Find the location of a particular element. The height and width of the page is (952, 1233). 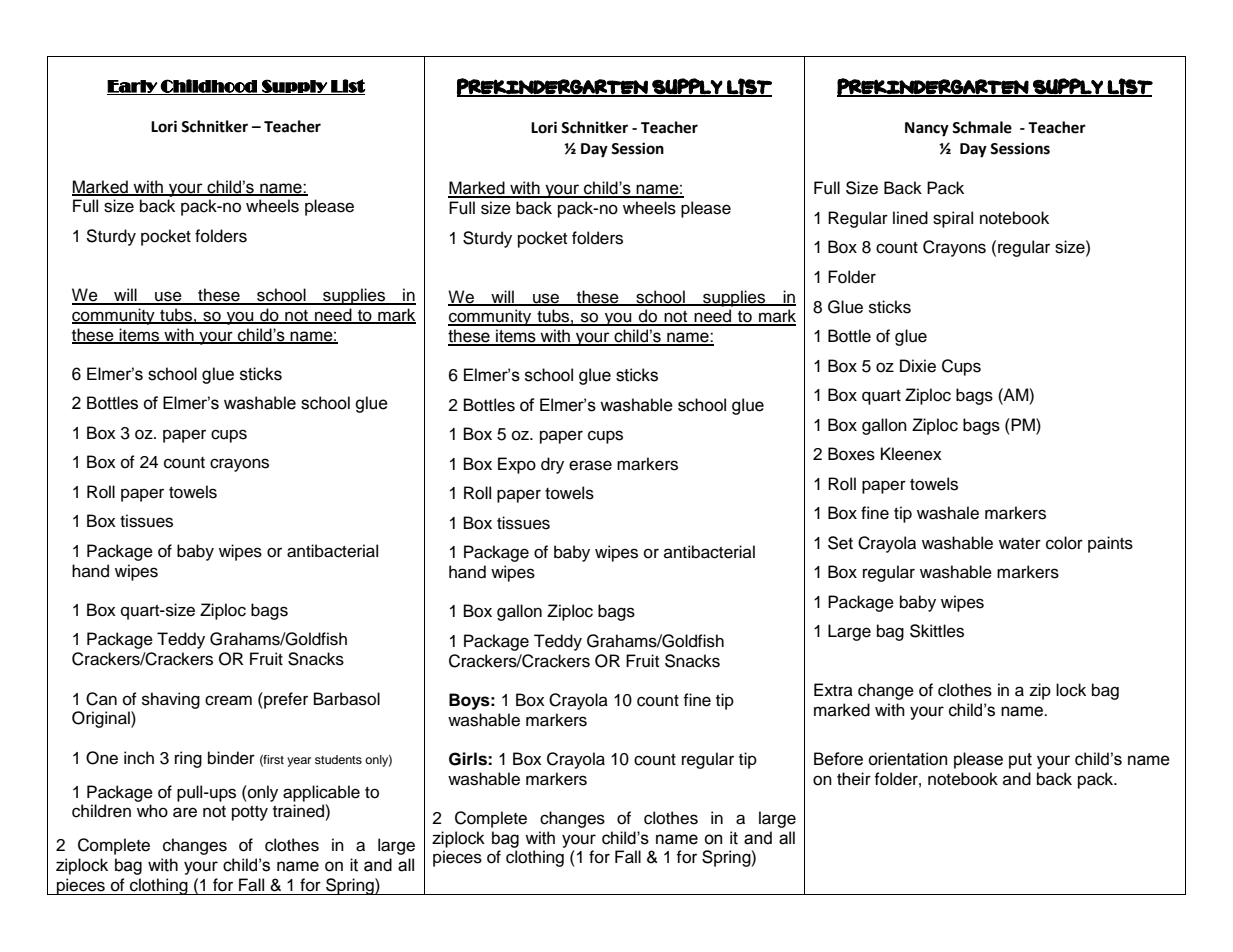

put is located at coordinates (1020, 761).
